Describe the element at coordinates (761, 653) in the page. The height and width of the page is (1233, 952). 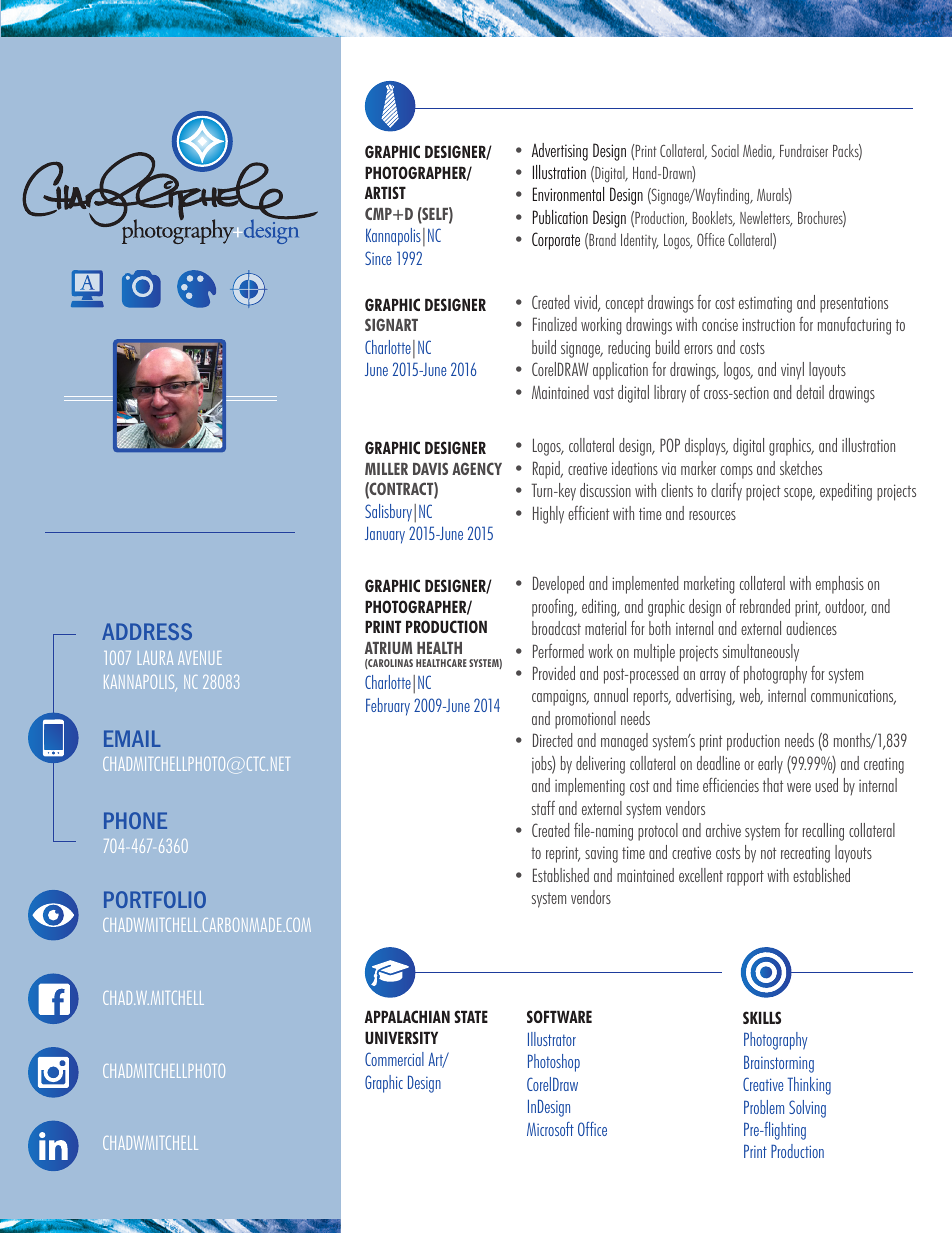
I see `simultaneously` at that location.
